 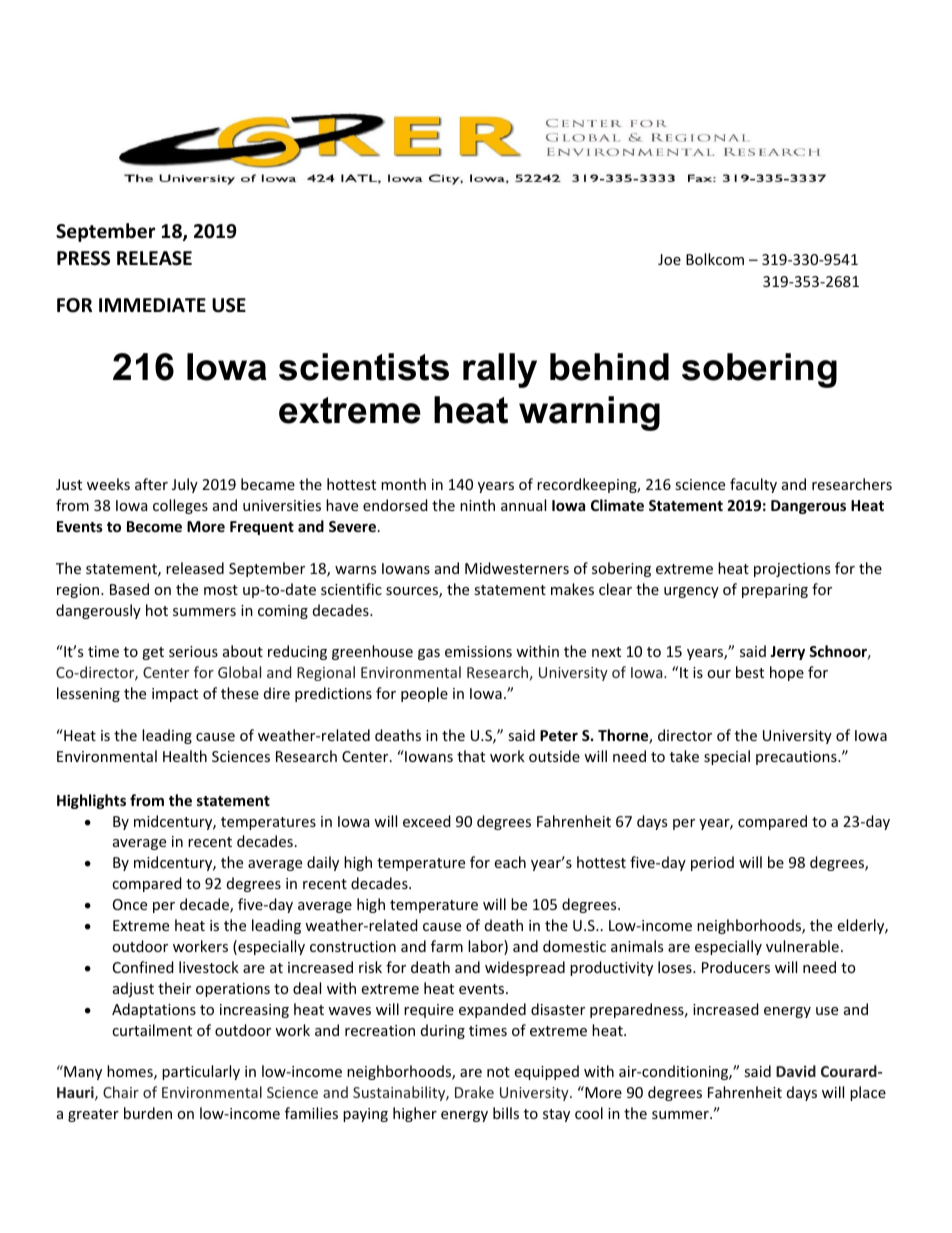 I want to click on Midwesterners, so click(x=517, y=568).
